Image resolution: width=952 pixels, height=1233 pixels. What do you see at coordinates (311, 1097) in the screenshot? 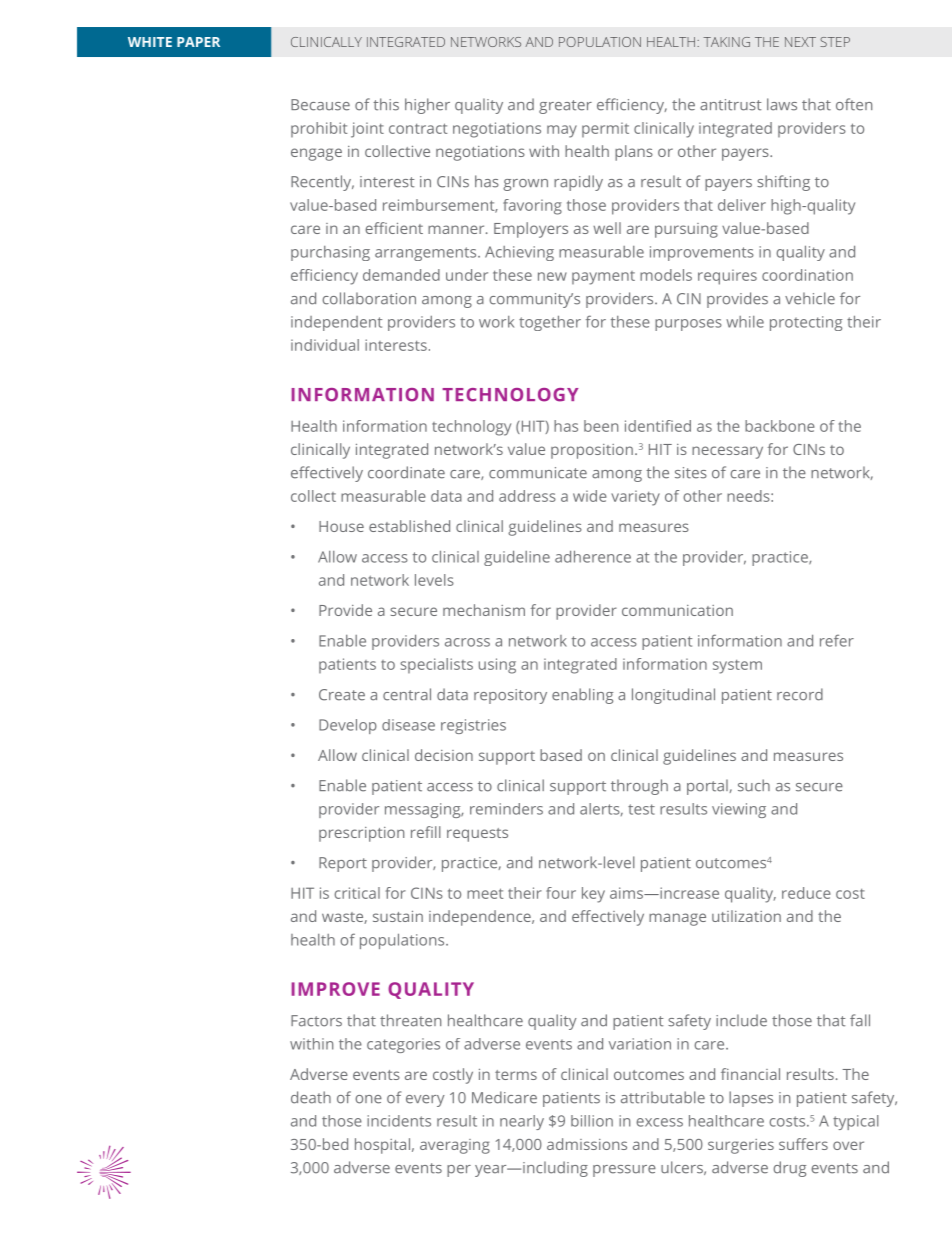
I see `death` at bounding box center [311, 1097].
